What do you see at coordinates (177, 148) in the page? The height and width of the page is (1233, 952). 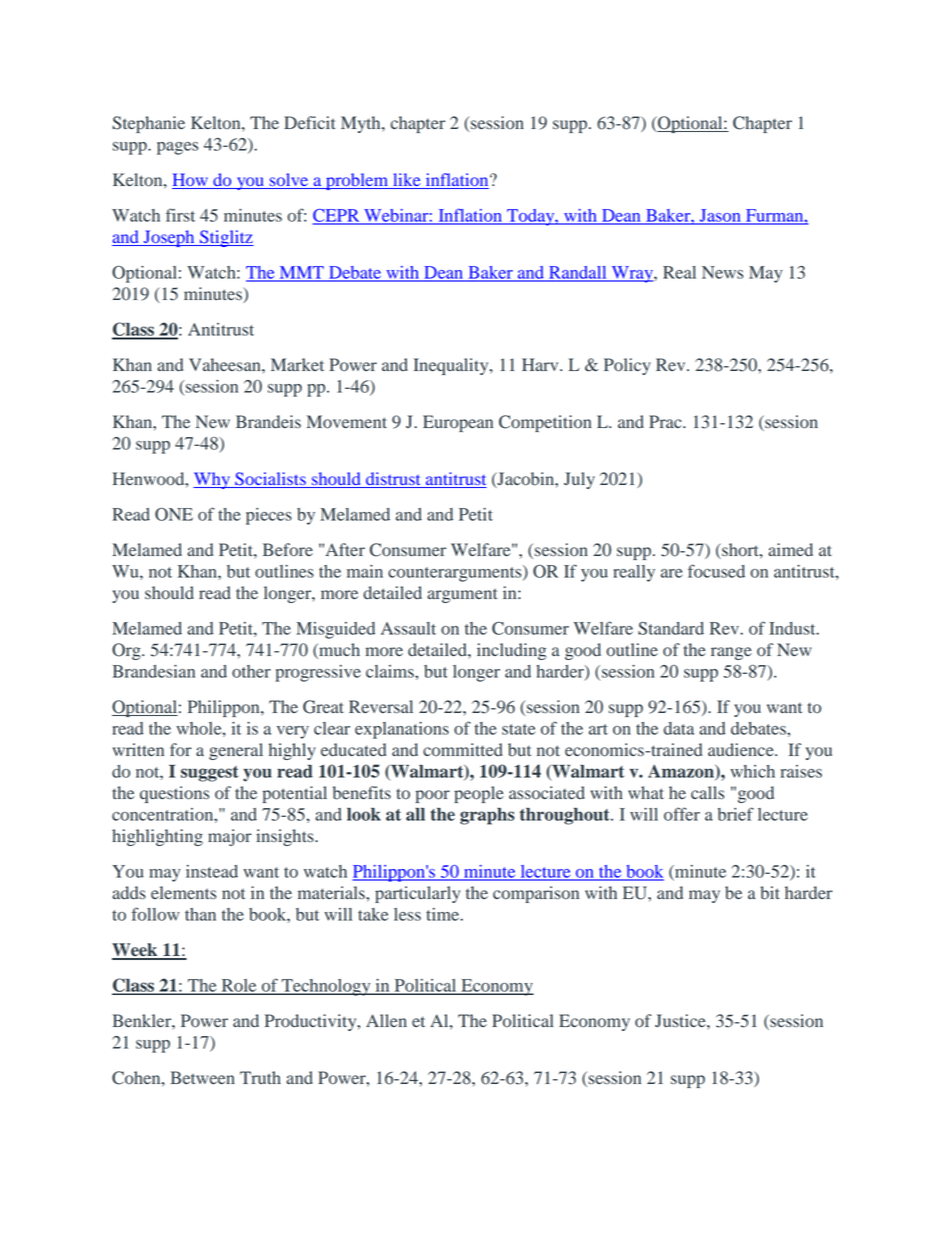 I see `pages` at bounding box center [177, 148].
